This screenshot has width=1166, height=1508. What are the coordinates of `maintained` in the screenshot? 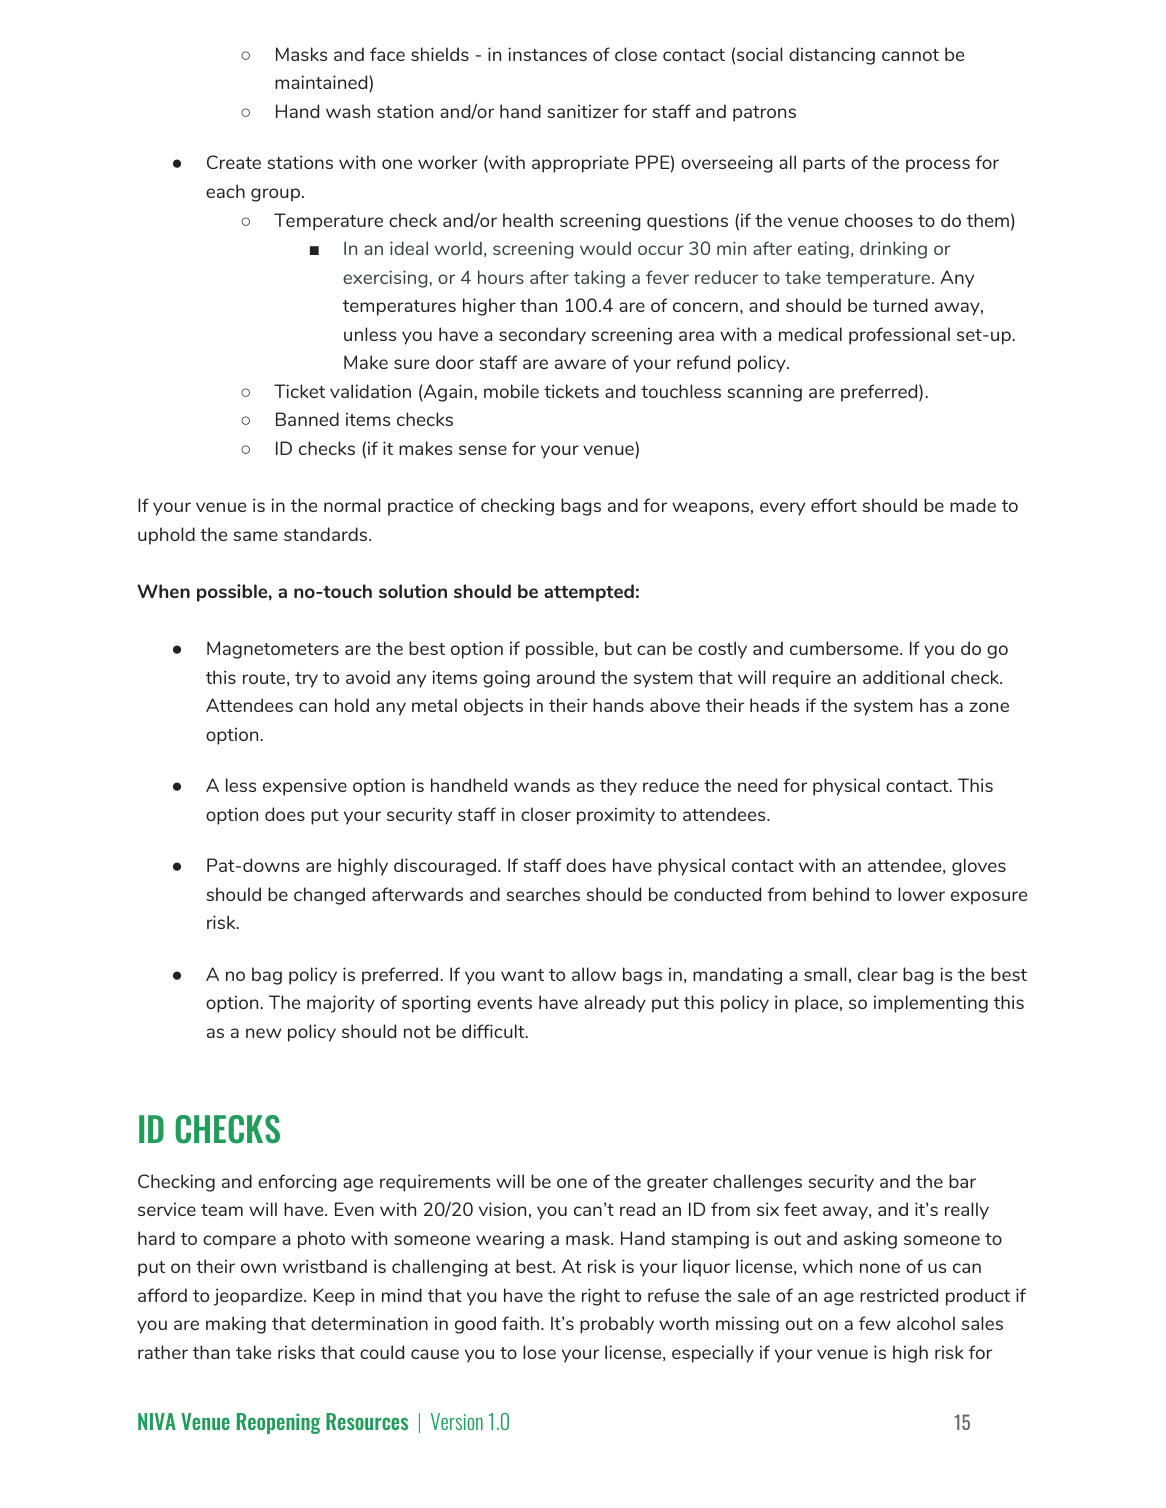 It's located at (322, 83).
